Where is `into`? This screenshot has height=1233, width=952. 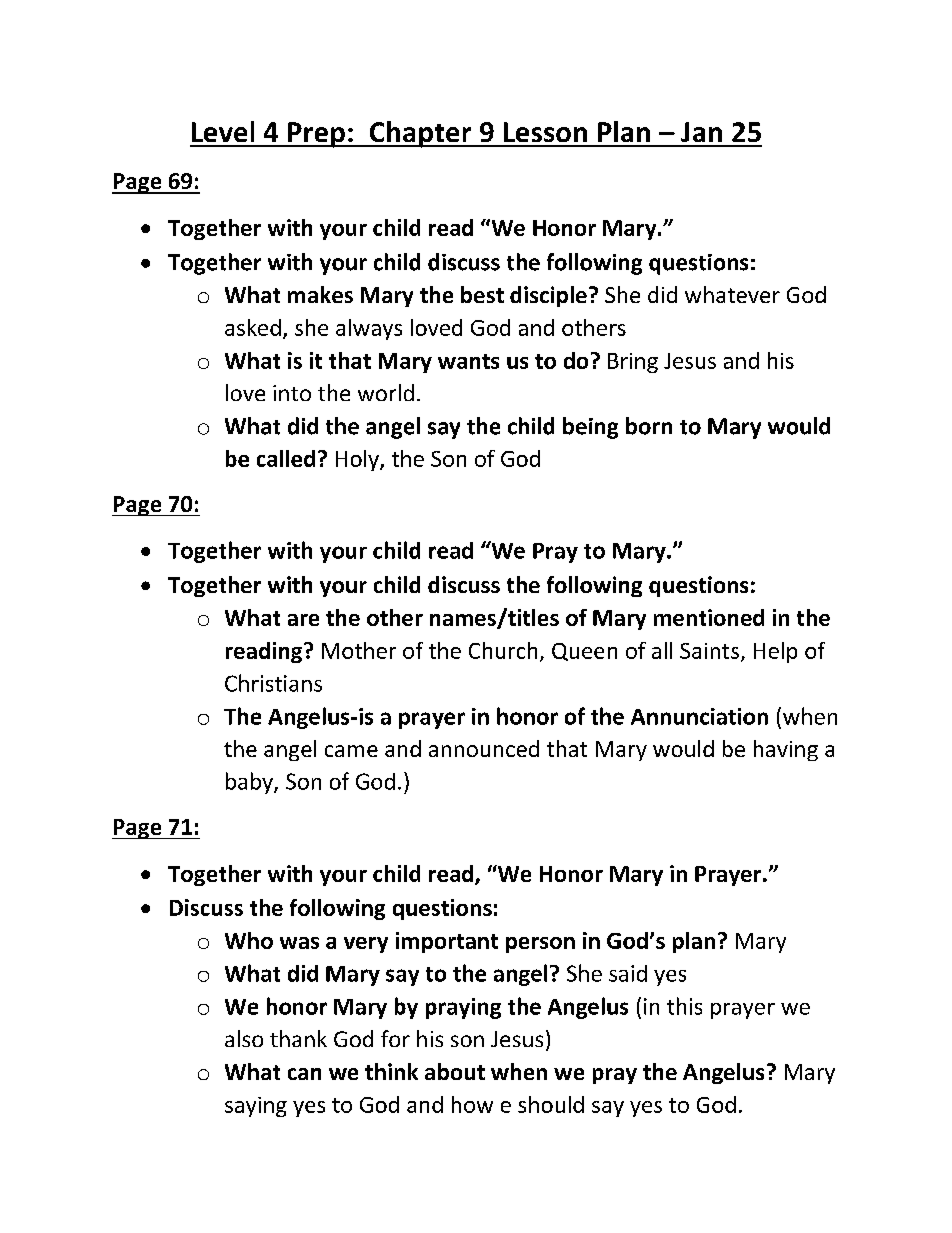 into is located at coordinates (292, 393).
